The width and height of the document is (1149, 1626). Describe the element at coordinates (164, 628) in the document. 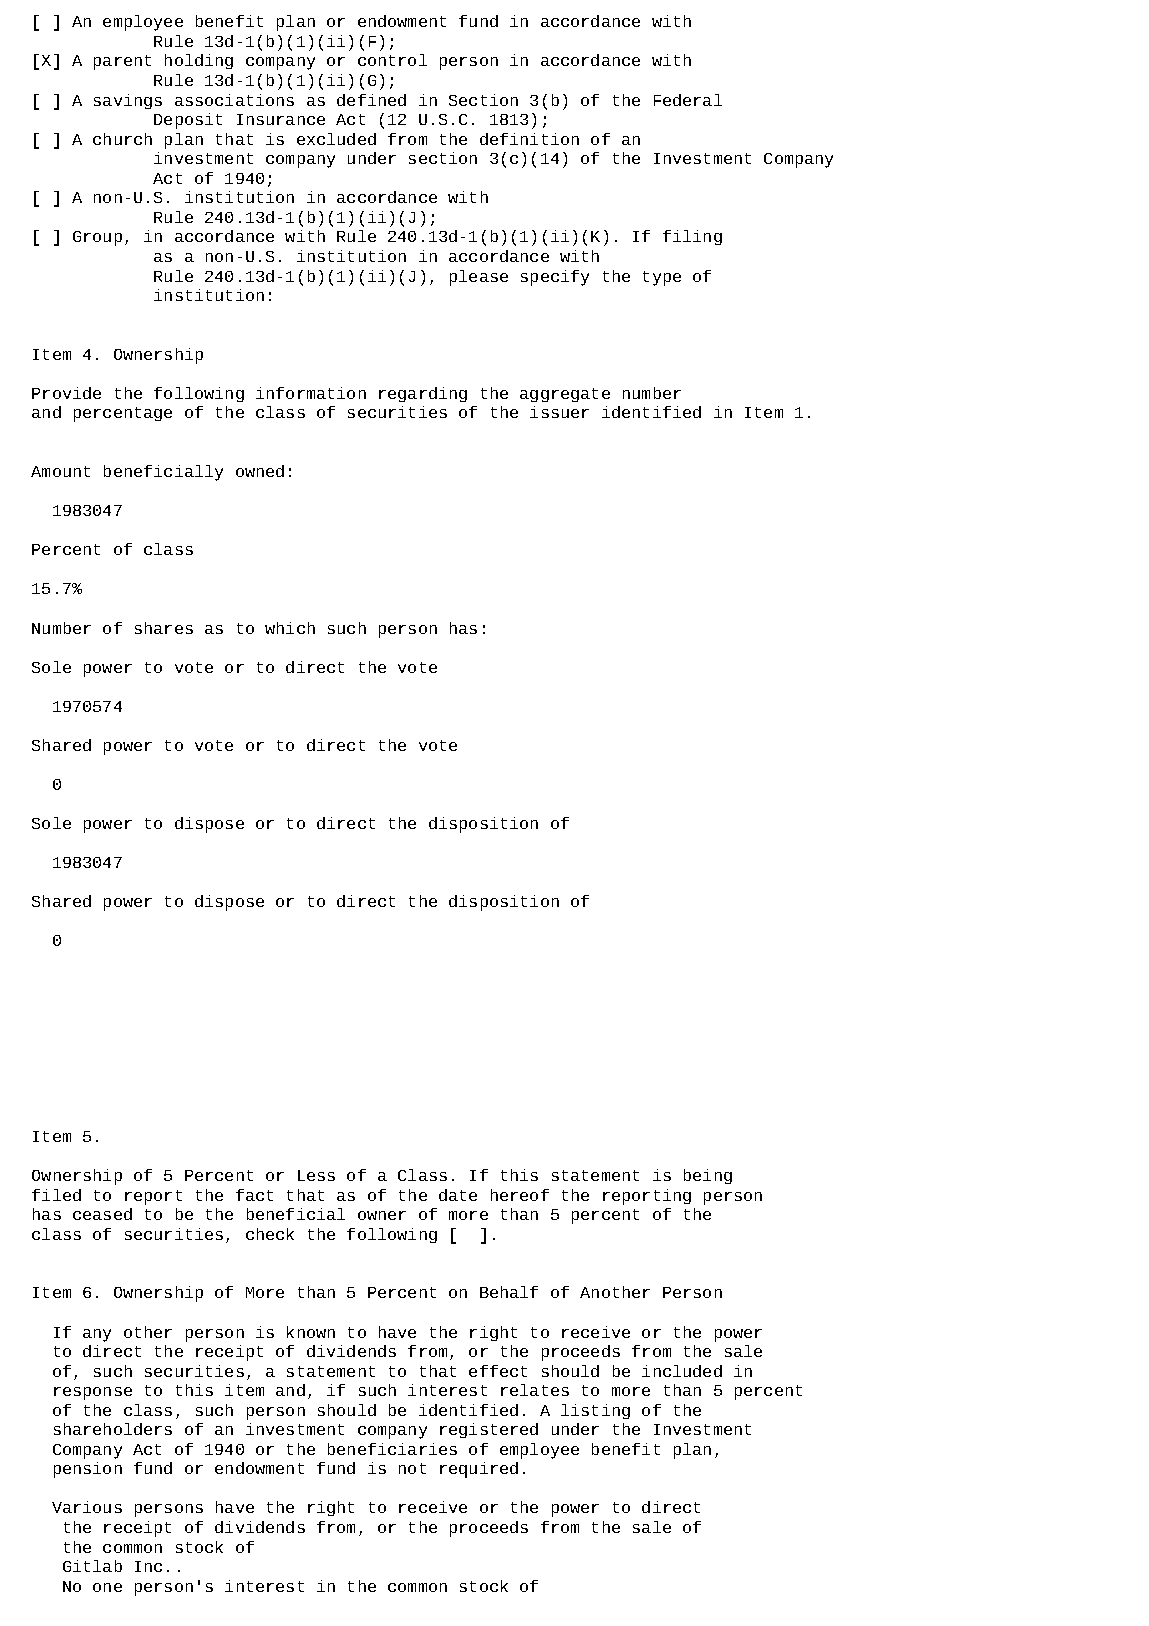

I see `shares` at that location.
